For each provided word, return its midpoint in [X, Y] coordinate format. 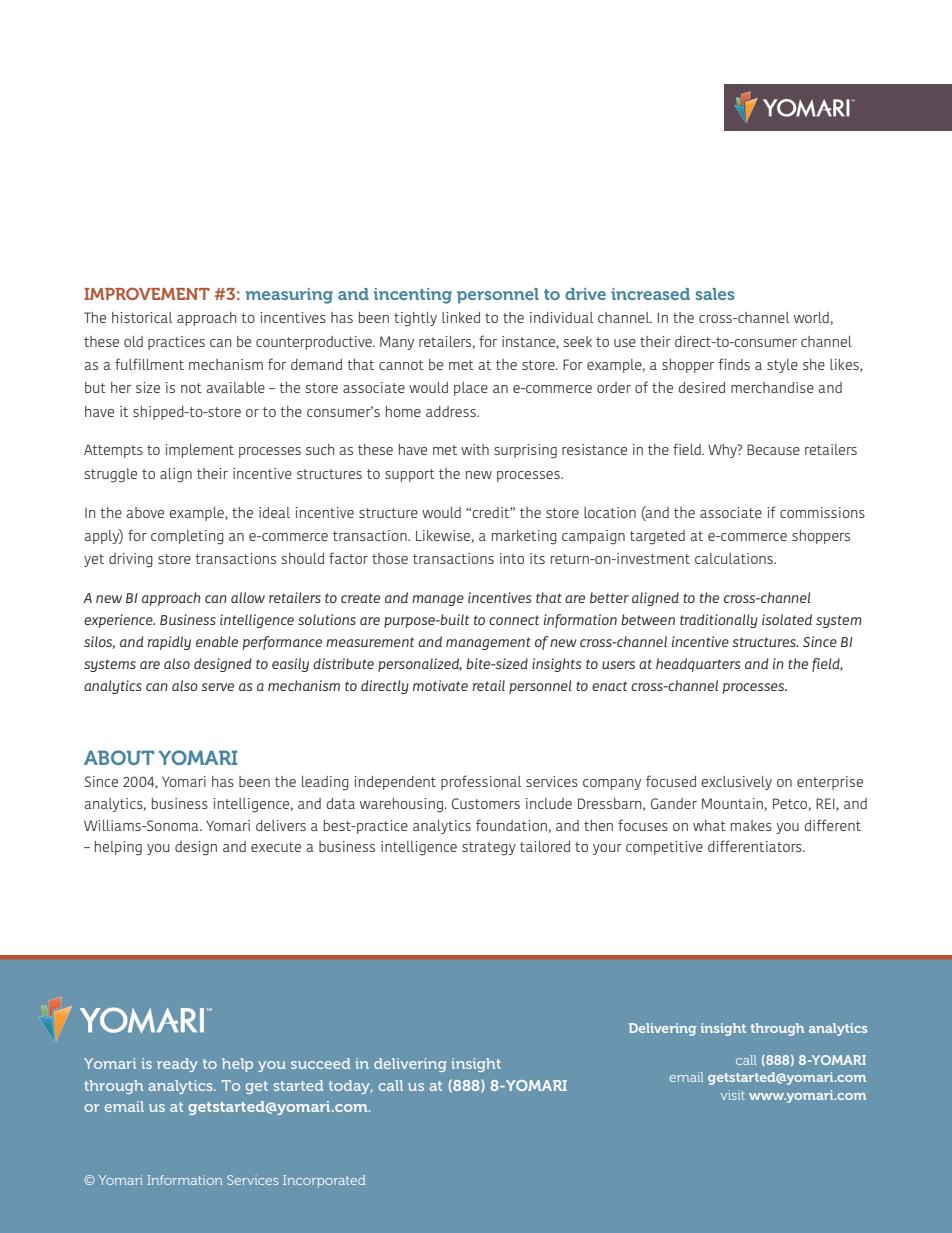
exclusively [736, 783]
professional [481, 782]
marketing [524, 537]
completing [187, 537]
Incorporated [324, 1181]
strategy [489, 849]
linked [461, 317]
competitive [664, 848]
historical [142, 317]
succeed [320, 1063]
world [811, 317]
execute [276, 847]
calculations [735, 558]
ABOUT [119, 757]
